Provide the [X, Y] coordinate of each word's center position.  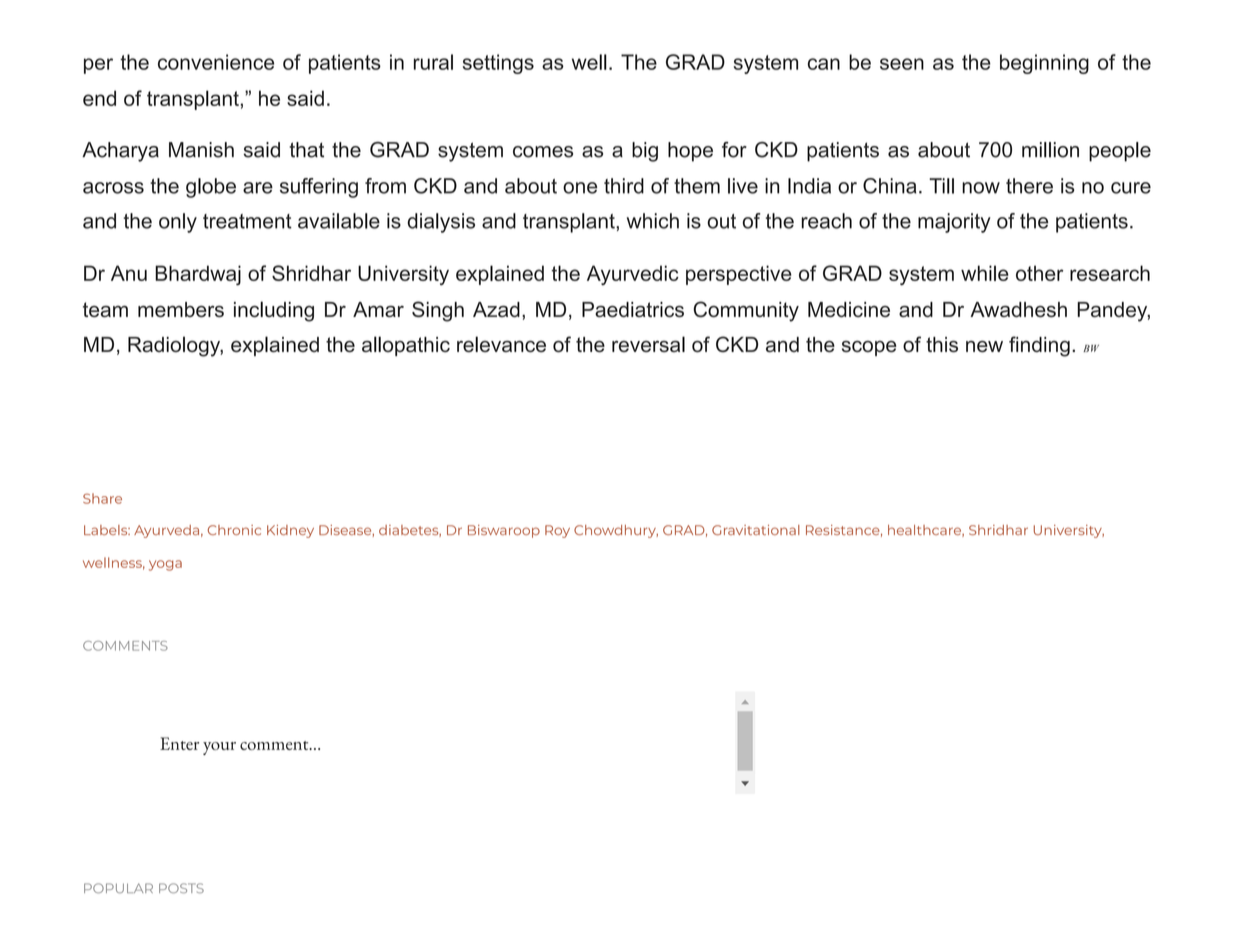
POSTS [181, 888]
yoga [165, 565]
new [984, 346]
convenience [216, 62]
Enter [179, 743]
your [219, 748]
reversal [648, 344]
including [274, 311]
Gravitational [756, 530]
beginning [1044, 64]
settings [498, 64]
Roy [557, 531]
